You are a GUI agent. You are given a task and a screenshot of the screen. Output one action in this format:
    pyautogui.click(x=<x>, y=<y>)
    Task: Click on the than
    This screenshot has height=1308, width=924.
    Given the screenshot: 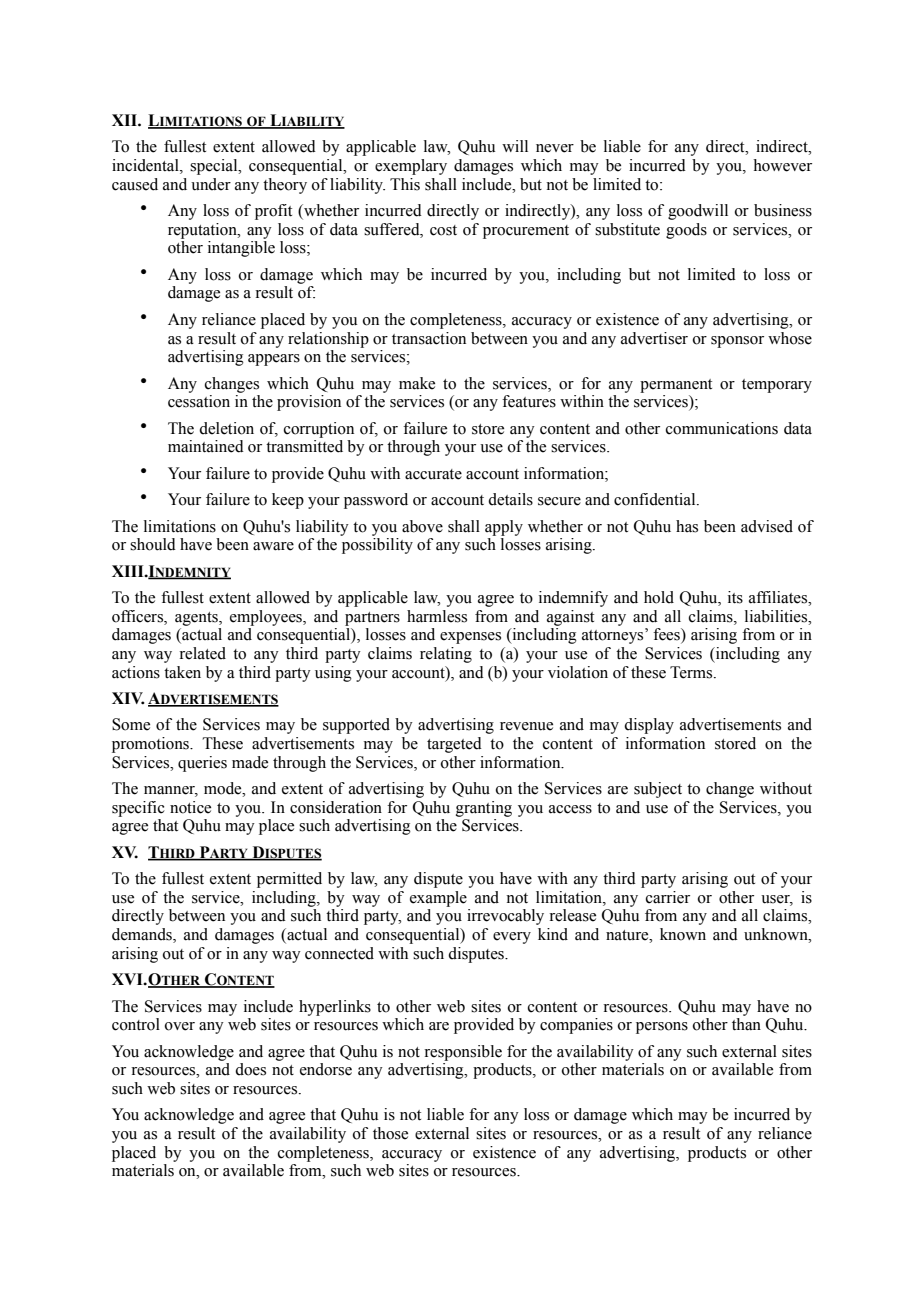 What is the action you would take?
    pyautogui.click(x=746, y=1024)
